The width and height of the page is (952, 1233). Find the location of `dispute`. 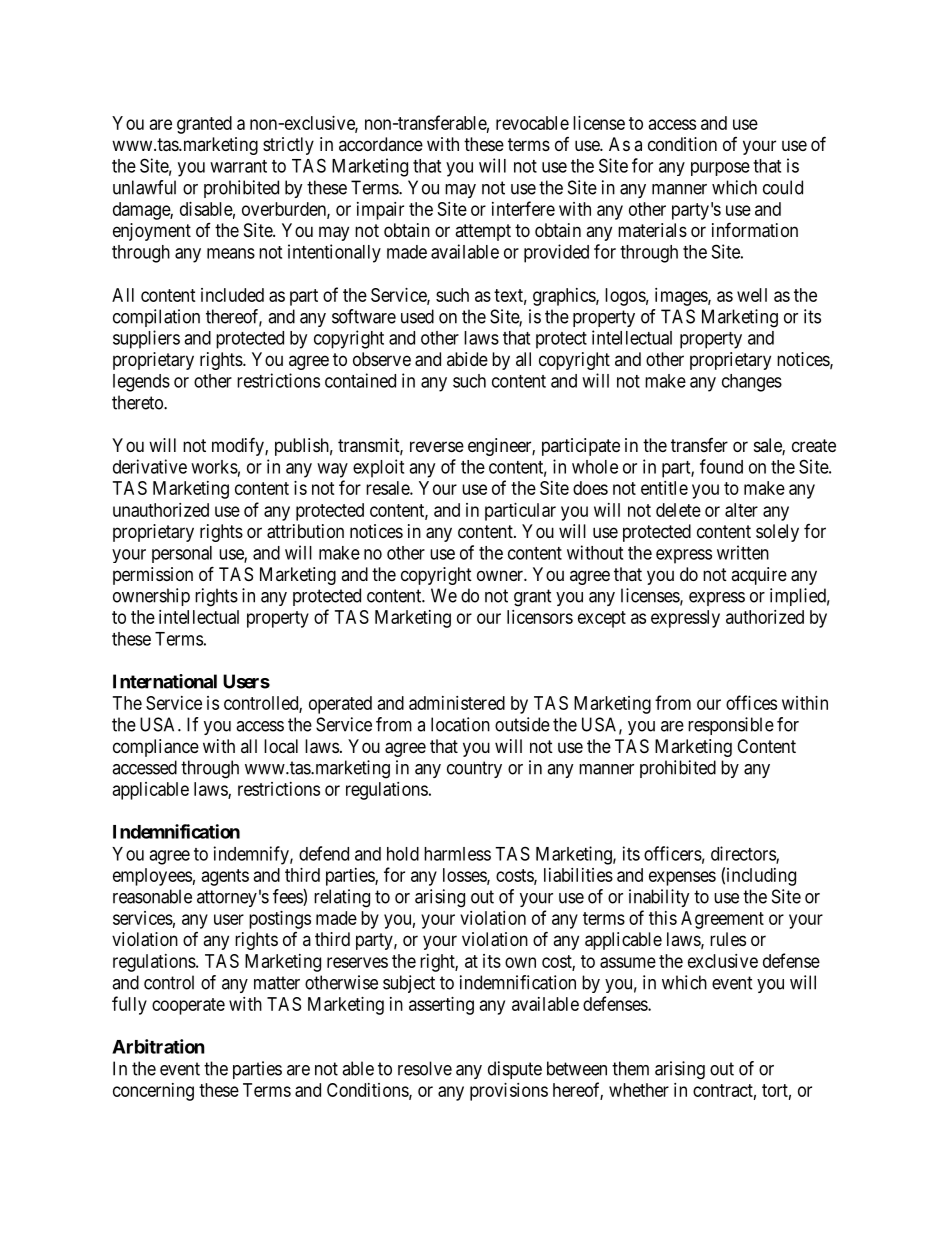

dispute is located at coordinates (515, 1070).
